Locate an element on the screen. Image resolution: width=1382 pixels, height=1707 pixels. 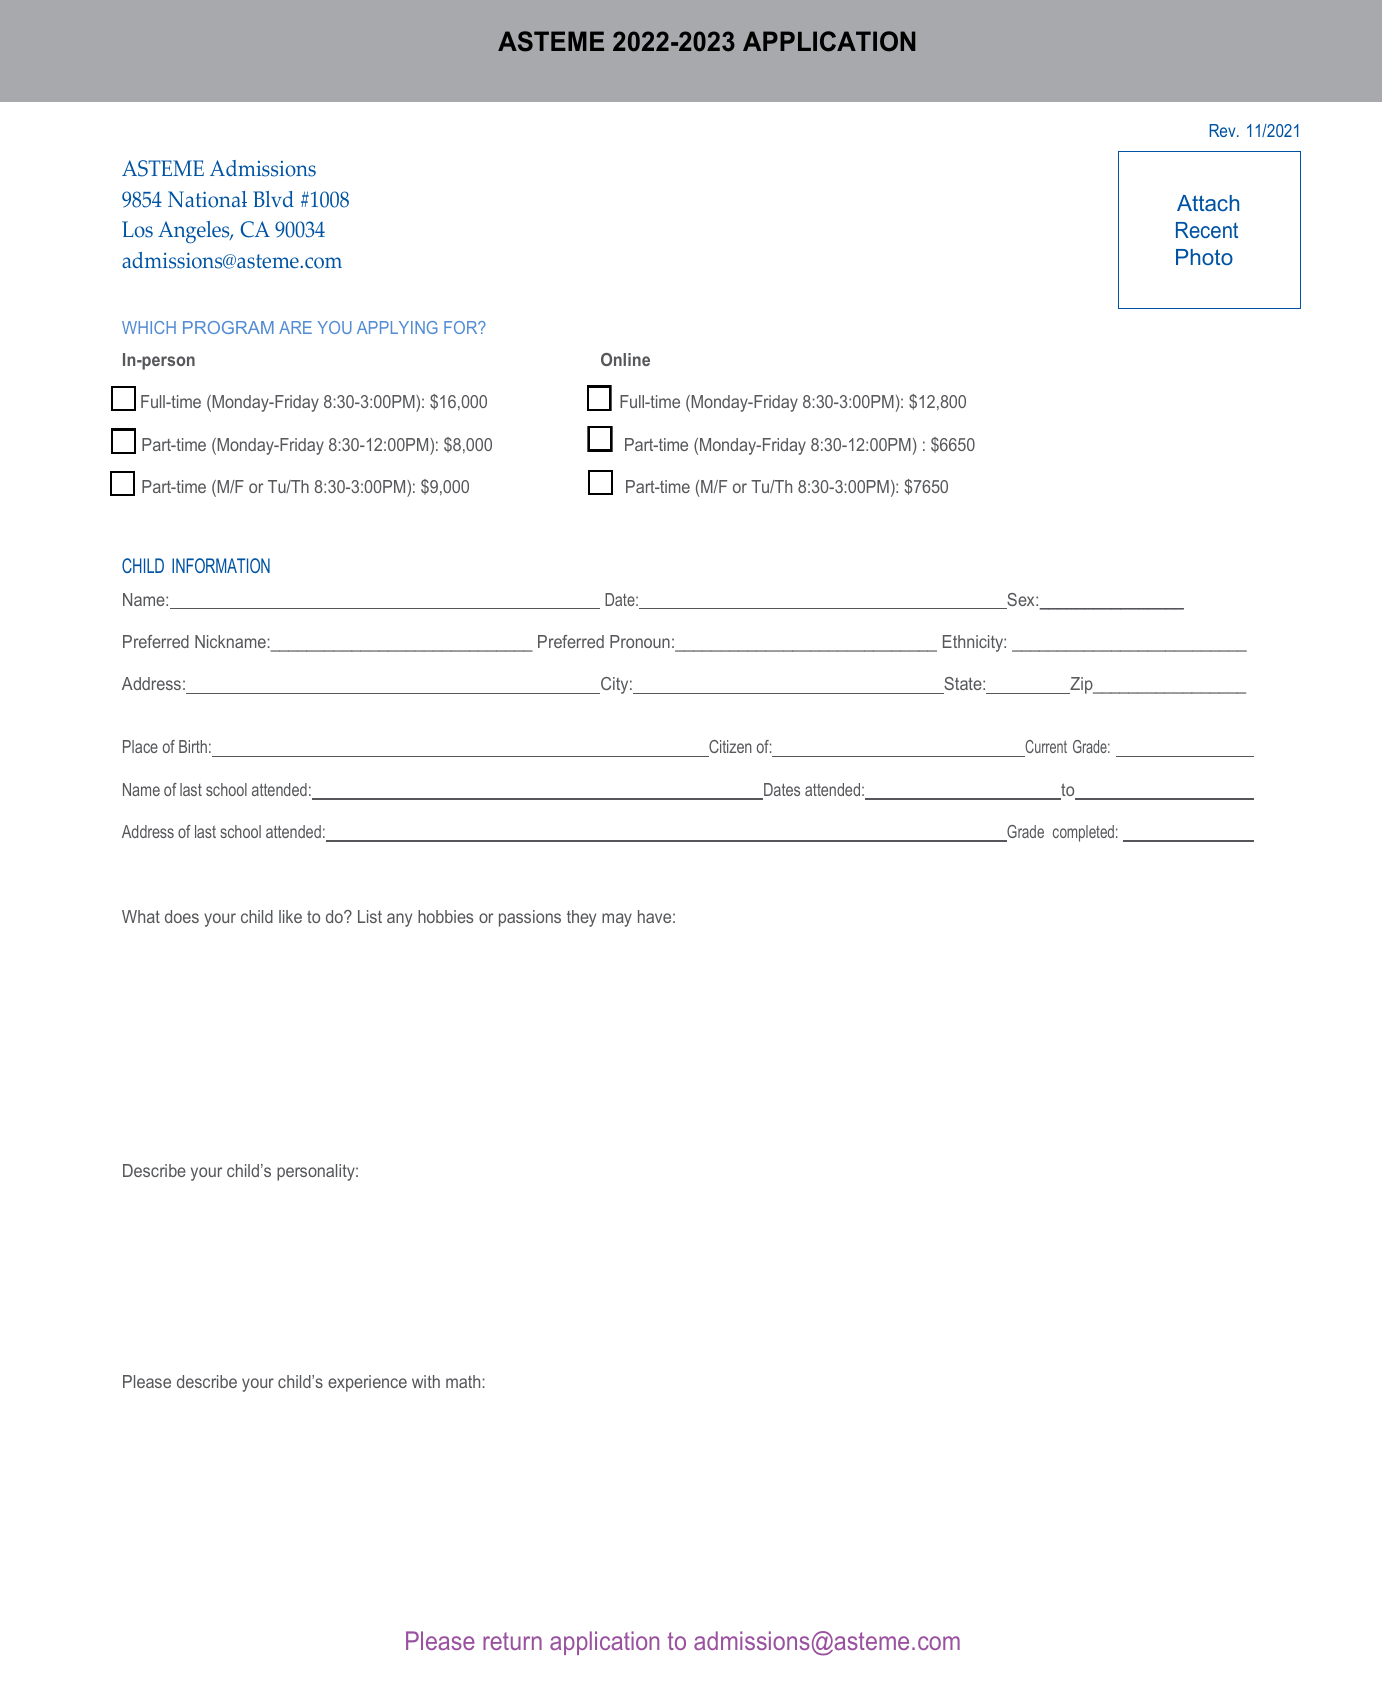
Attach is located at coordinates (1208, 203).
